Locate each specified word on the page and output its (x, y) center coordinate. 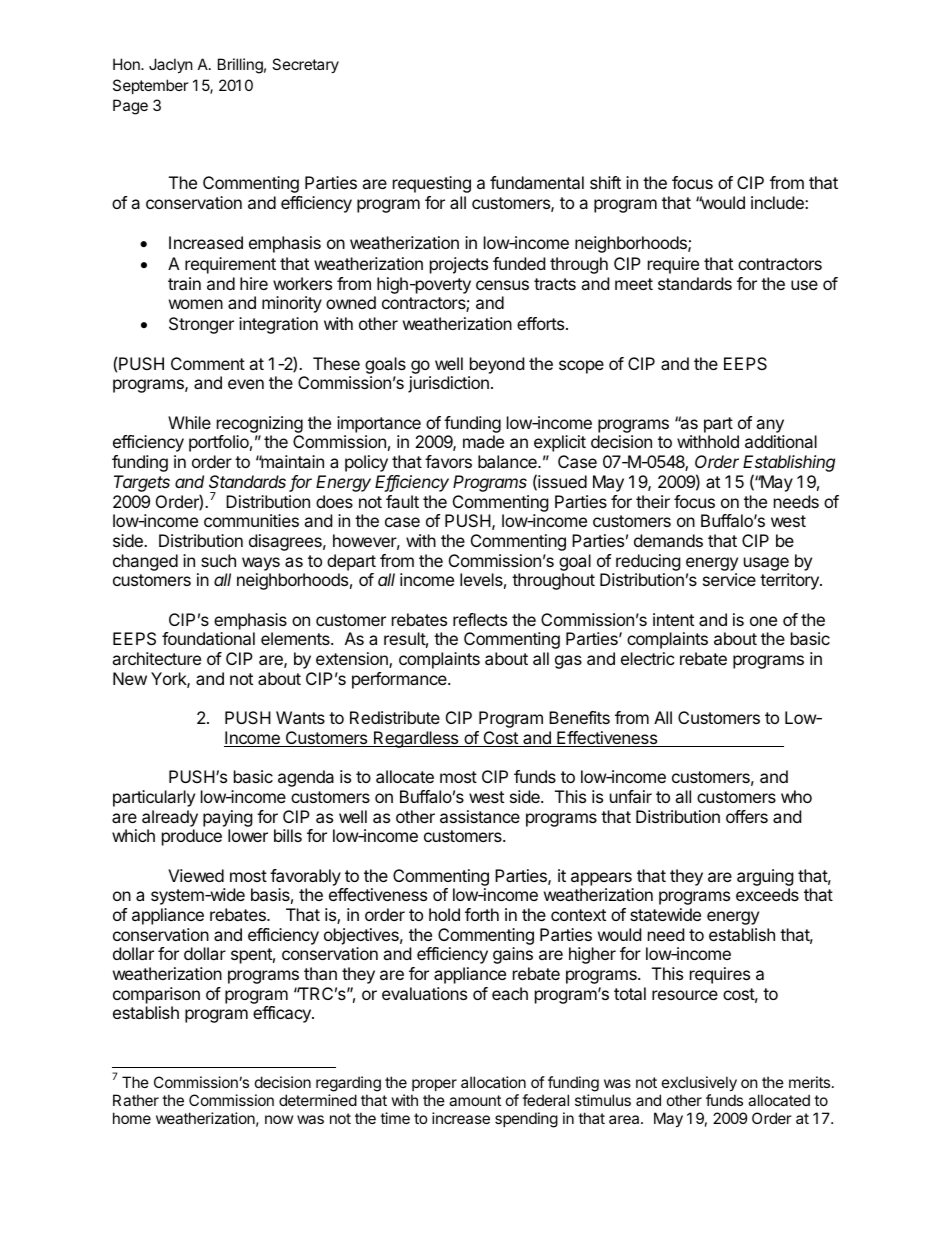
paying (228, 818)
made (483, 441)
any (770, 426)
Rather (136, 1100)
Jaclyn (171, 65)
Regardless (416, 739)
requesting (432, 184)
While (189, 422)
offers (747, 816)
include (778, 202)
